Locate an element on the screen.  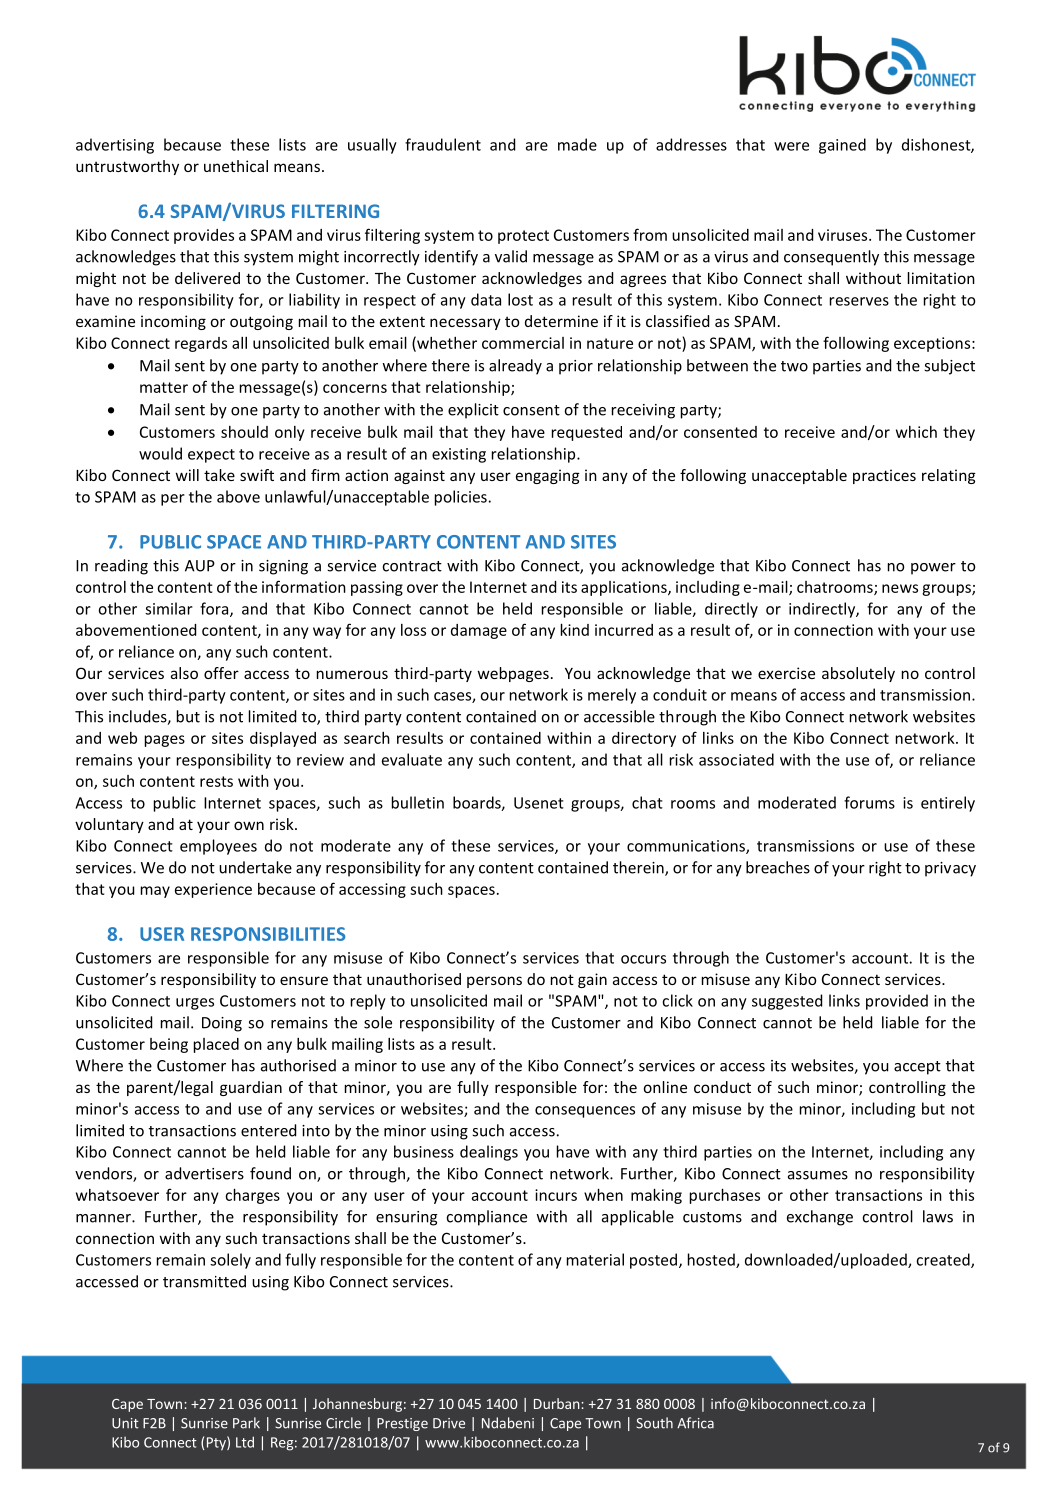
rests is located at coordinates (216, 781).
